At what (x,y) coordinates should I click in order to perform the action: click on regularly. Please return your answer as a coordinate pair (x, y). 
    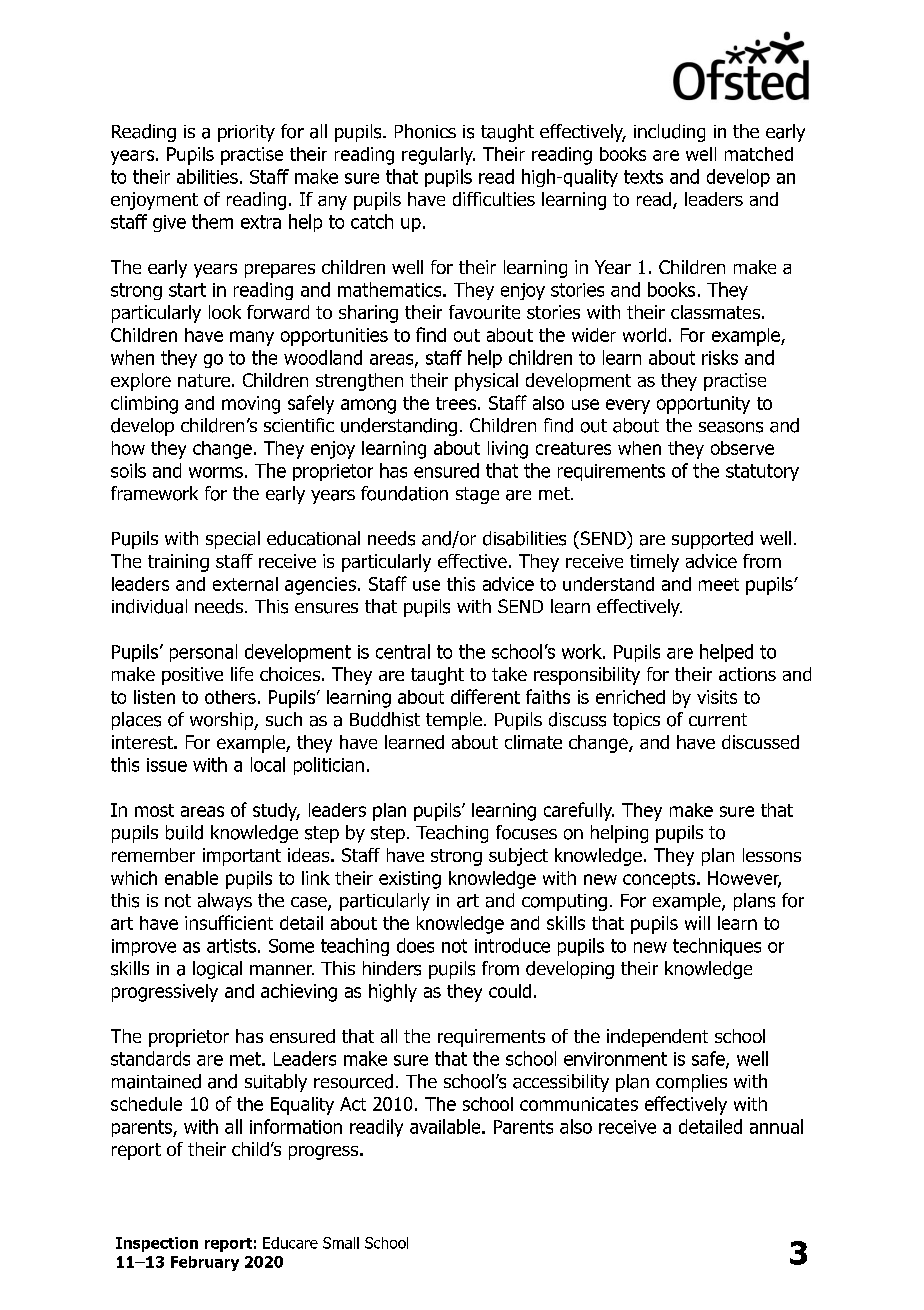
    Looking at the image, I should click on (438, 156).
